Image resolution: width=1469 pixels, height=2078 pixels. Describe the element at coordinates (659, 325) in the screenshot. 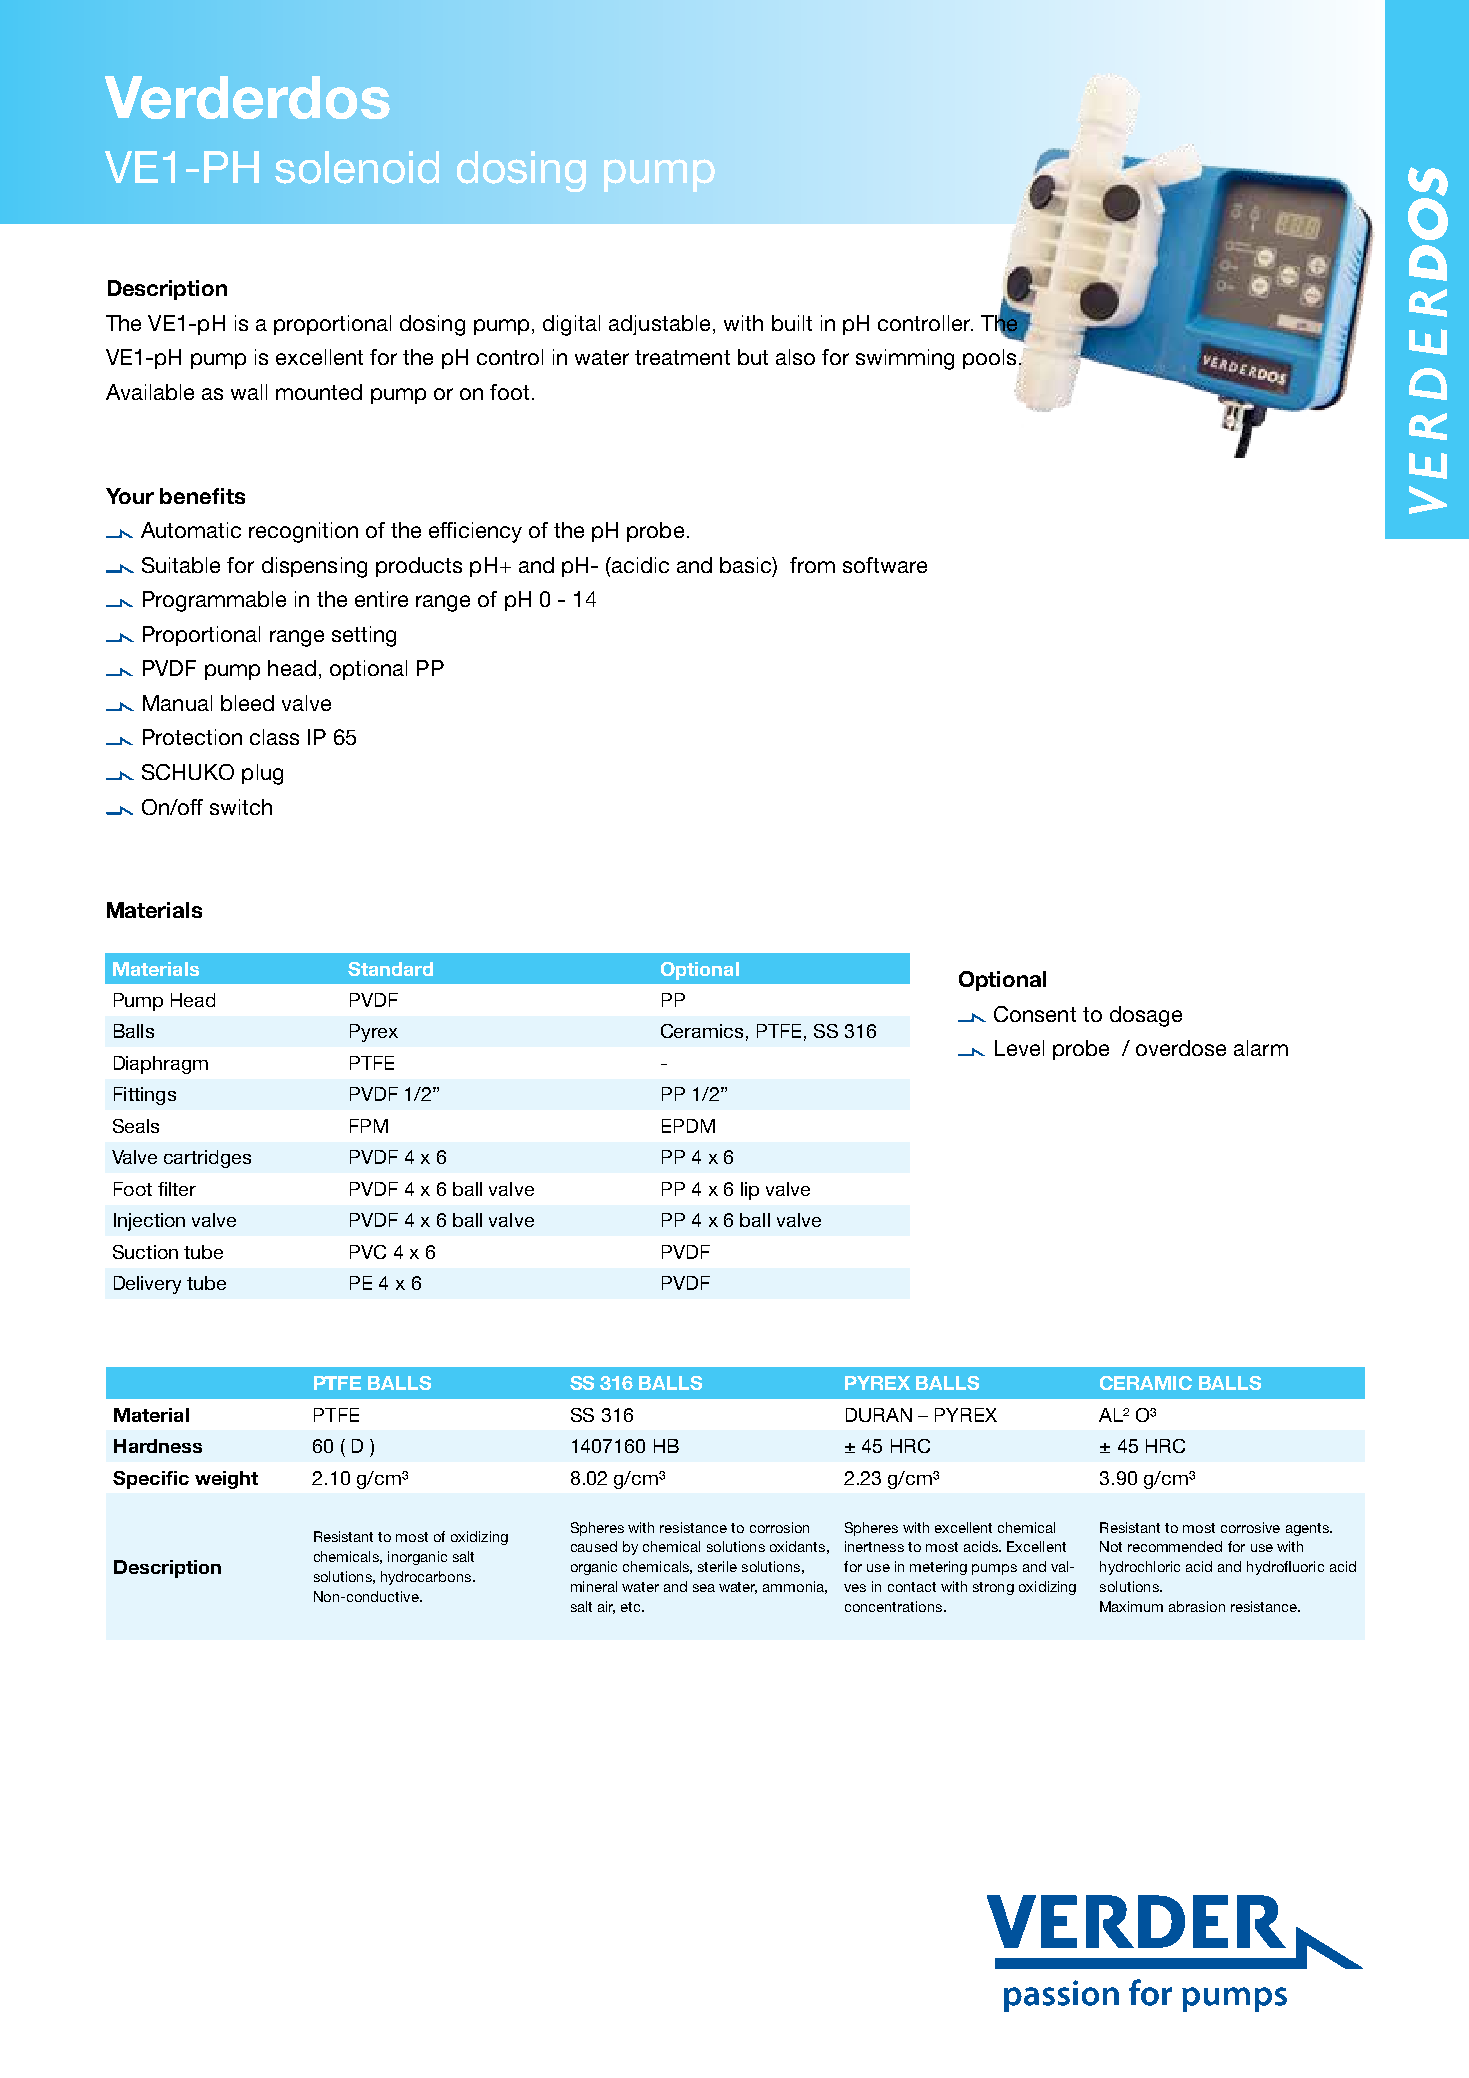

I see `adjustable` at that location.
